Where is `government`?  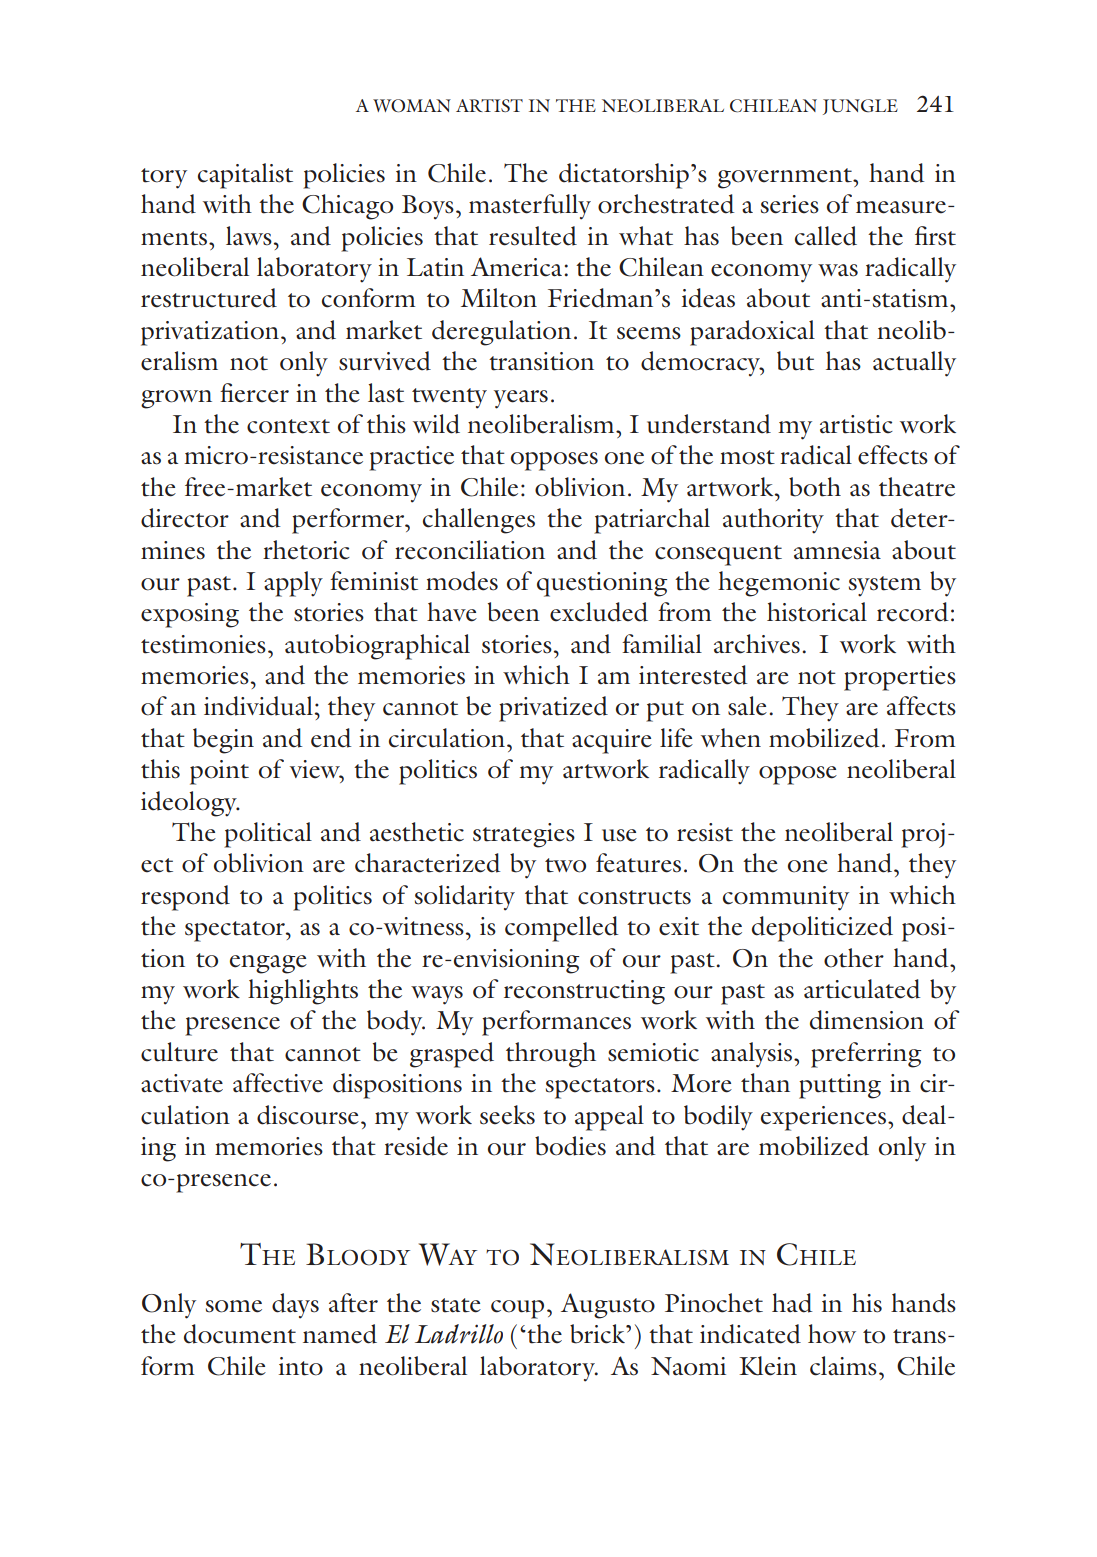 government is located at coordinates (786, 178).
